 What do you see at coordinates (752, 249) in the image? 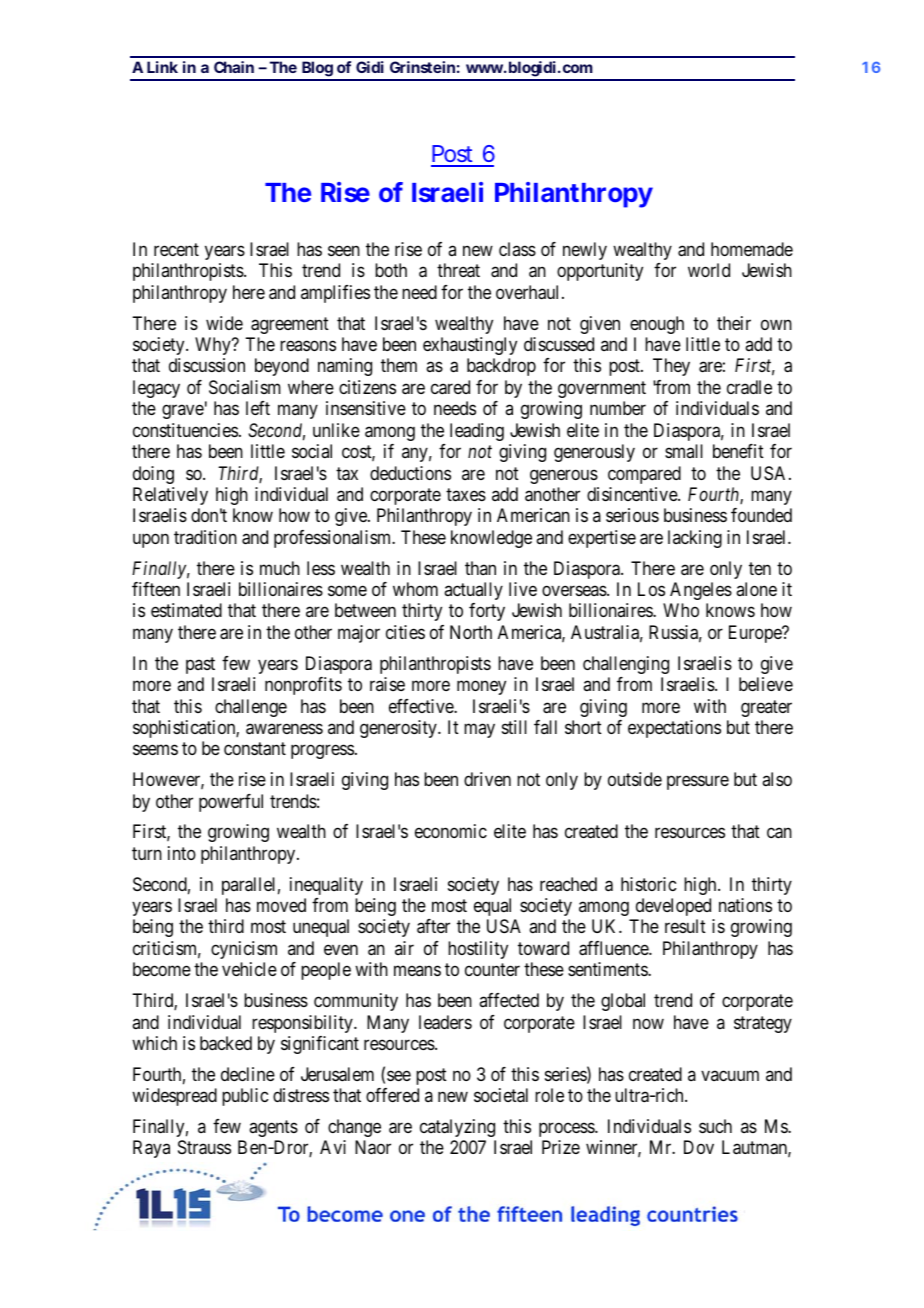
I see `homemade` at bounding box center [752, 249].
